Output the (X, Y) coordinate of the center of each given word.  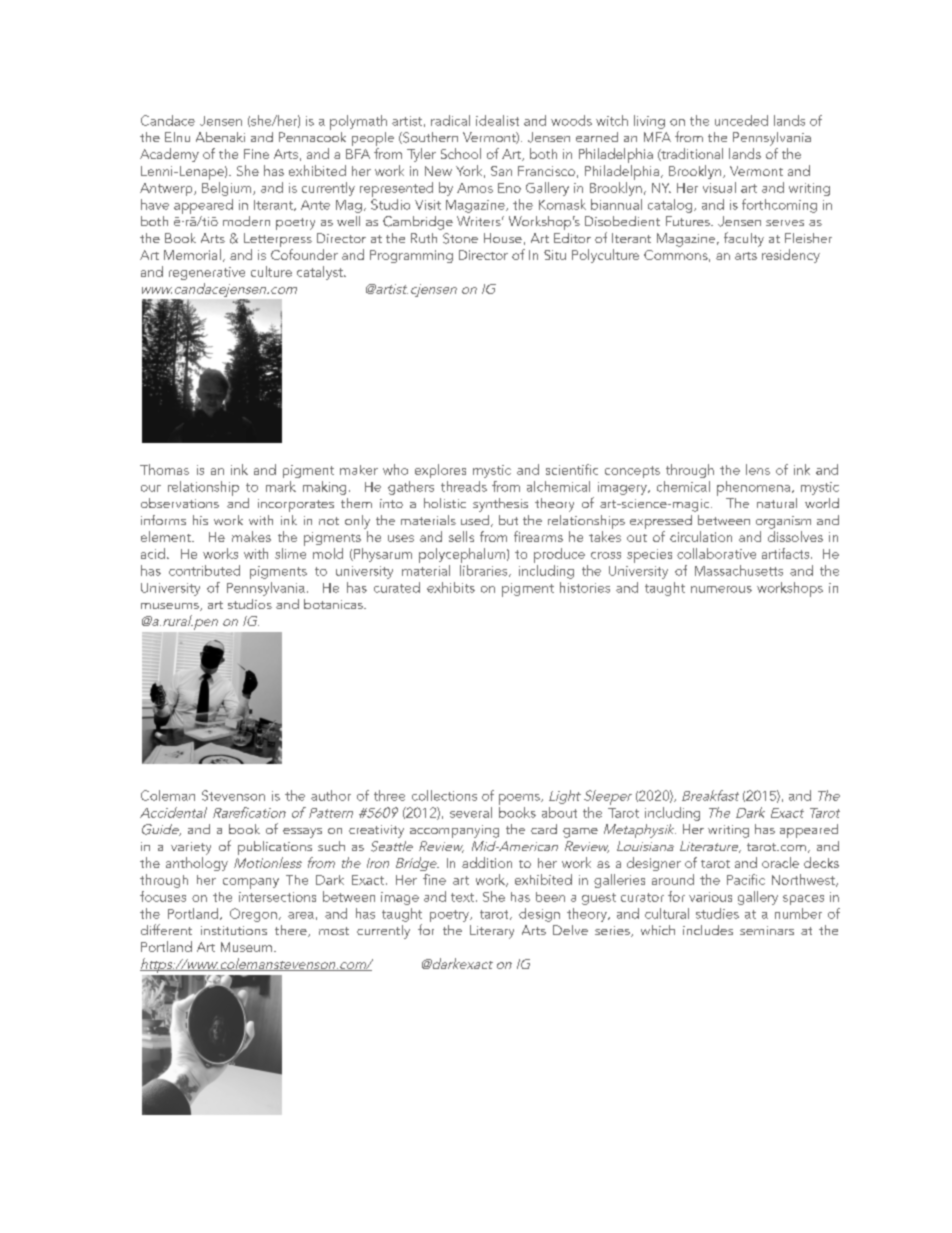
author (331, 795)
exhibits (451, 587)
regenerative (207, 273)
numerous (721, 589)
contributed (204, 570)
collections (444, 795)
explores (440, 471)
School (461, 153)
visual (719, 187)
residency (791, 256)
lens (758, 469)
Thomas (164, 469)
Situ (555, 255)
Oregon (253, 915)
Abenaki (220, 137)
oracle (780, 862)
